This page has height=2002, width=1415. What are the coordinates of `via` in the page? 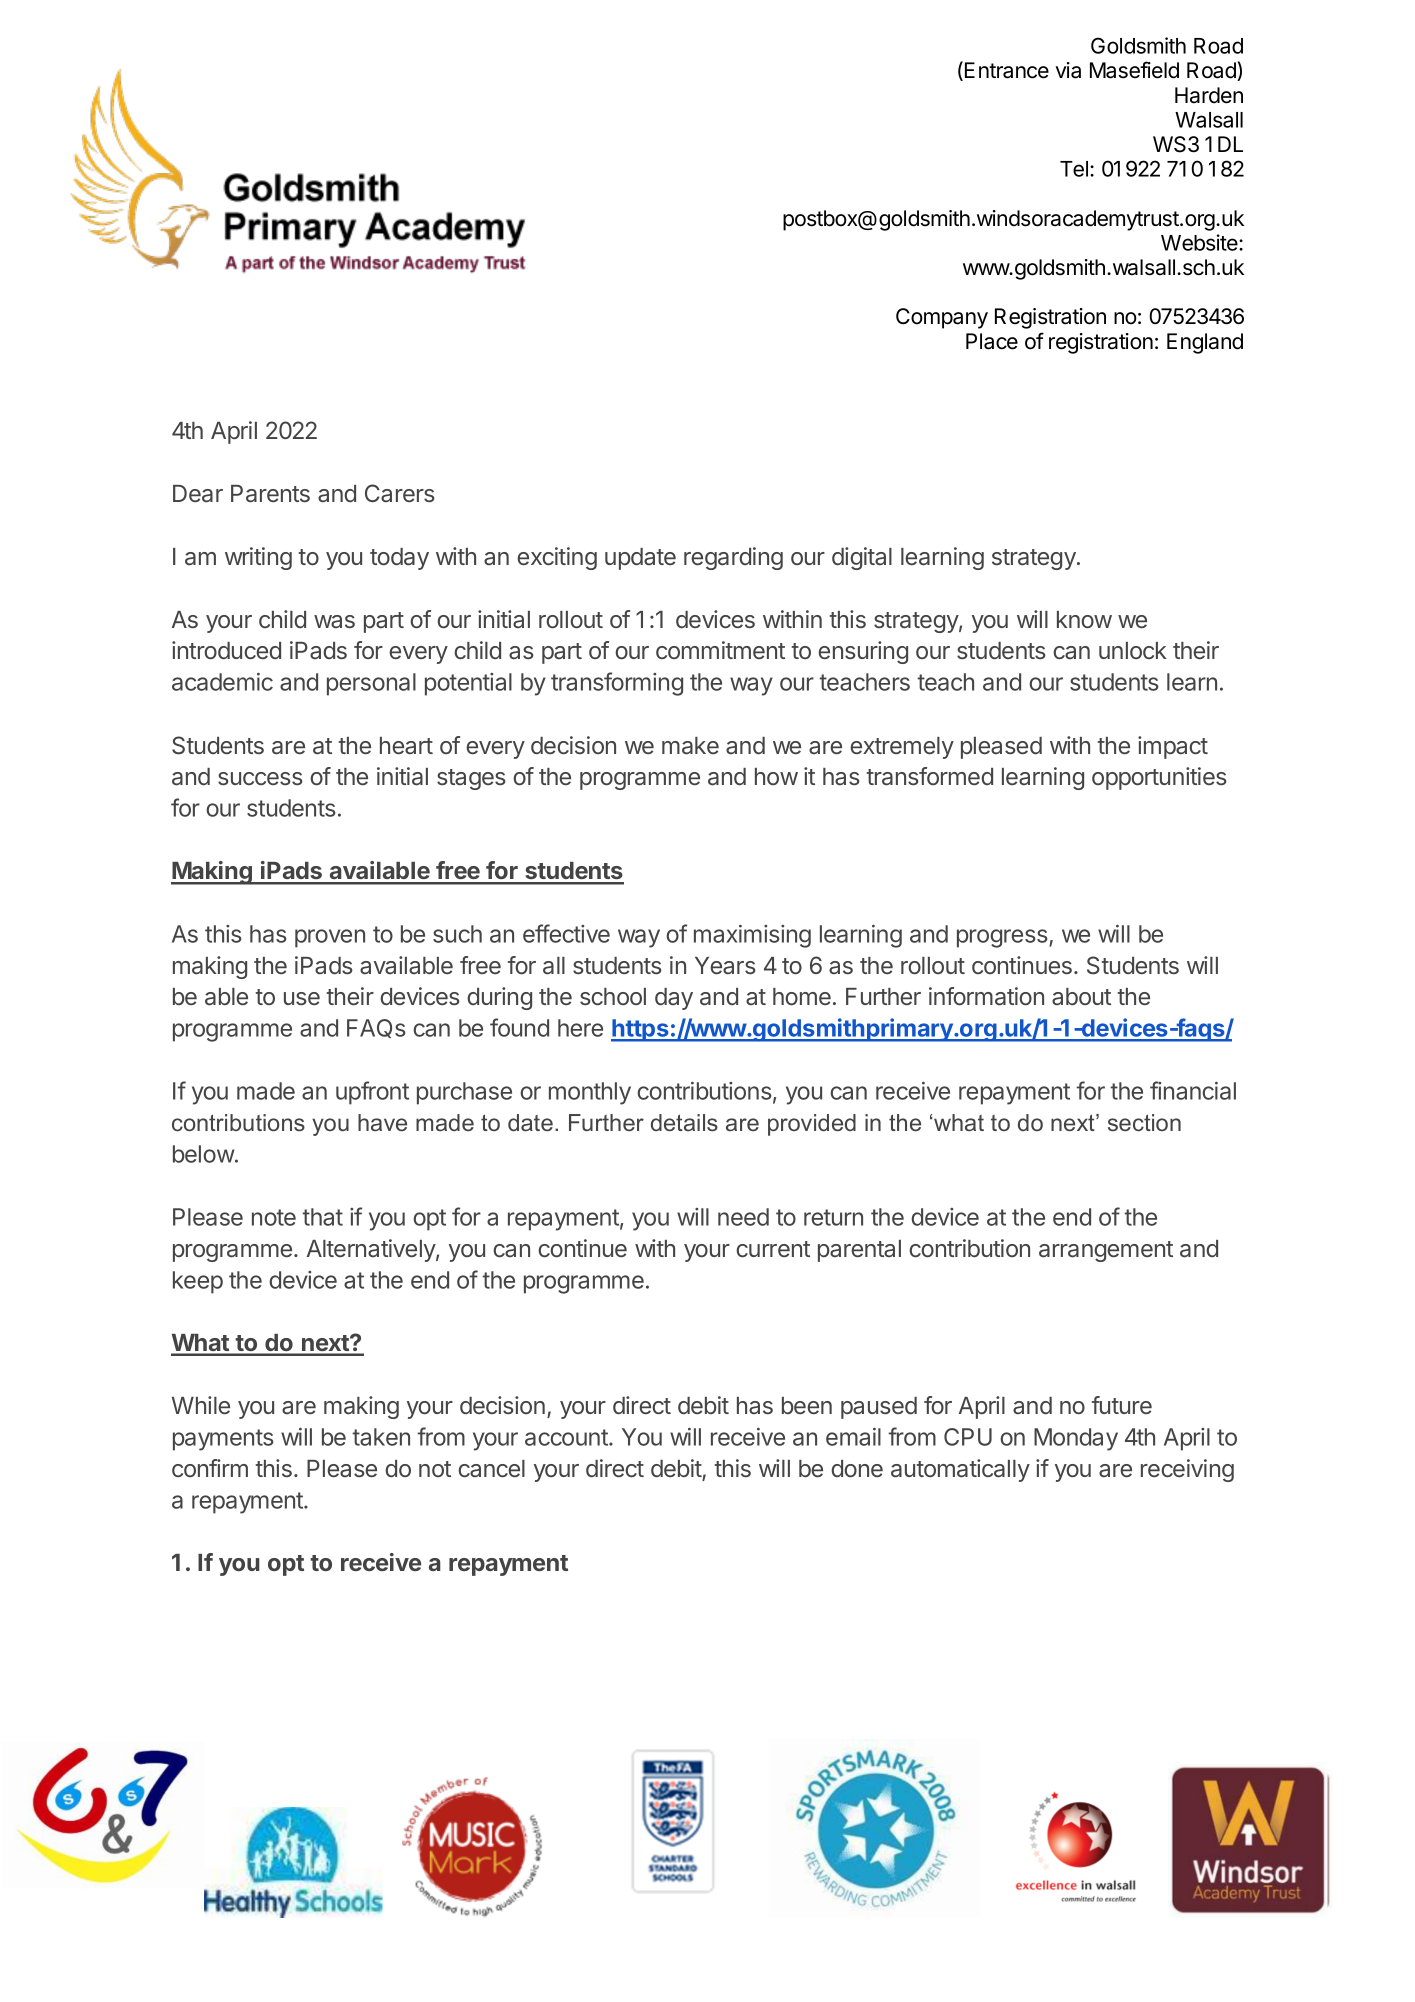 It's located at (1068, 70).
